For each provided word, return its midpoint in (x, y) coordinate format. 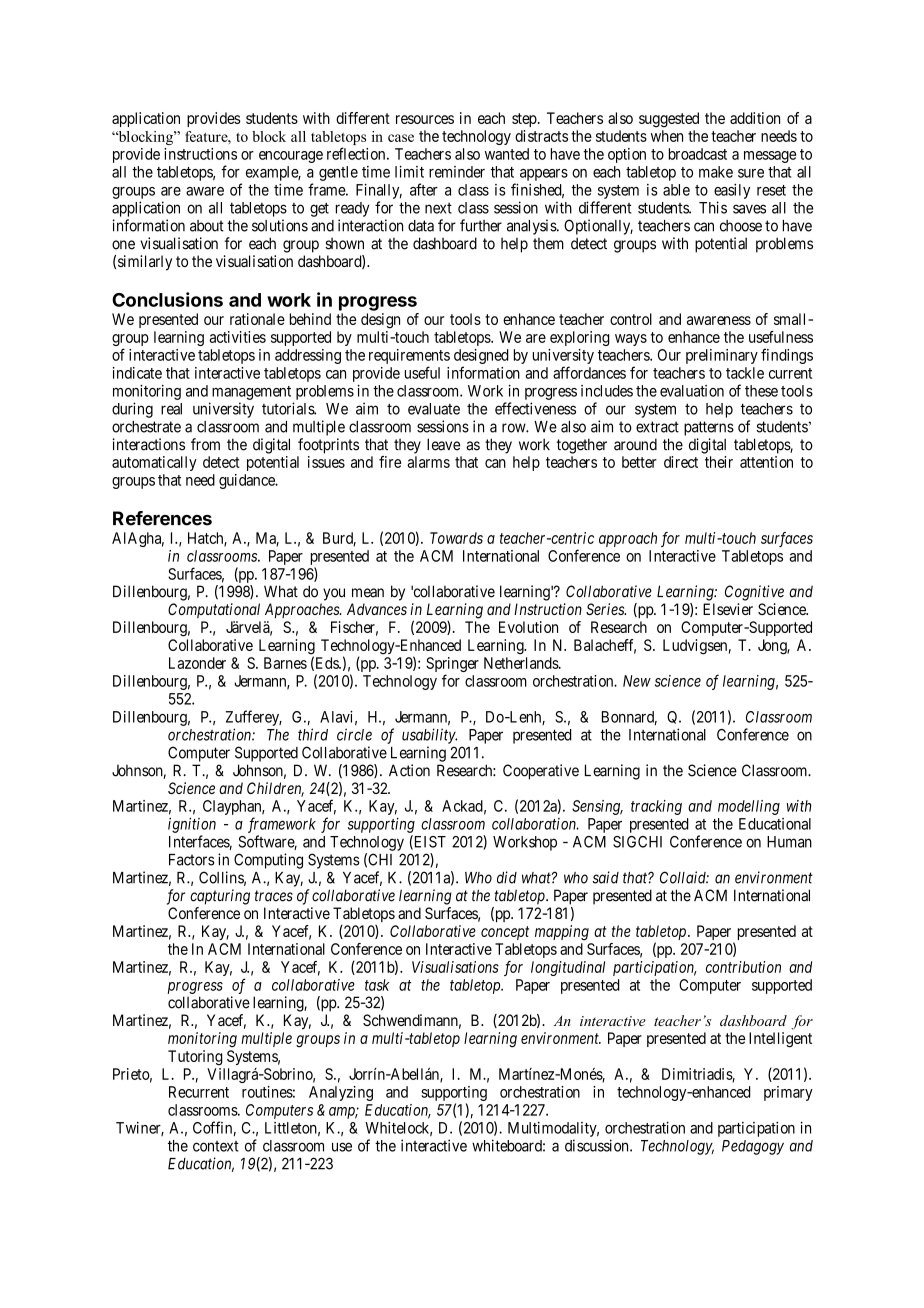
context (216, 1146)
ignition (192, 825)
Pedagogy (753, 1147)
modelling (749, 807)
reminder (457, 172)
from (205, 444)
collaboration (535, 824)
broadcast (698, 154)
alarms (428, 462)
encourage (291, 157)
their (719, 462)
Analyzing (341, 1093)
